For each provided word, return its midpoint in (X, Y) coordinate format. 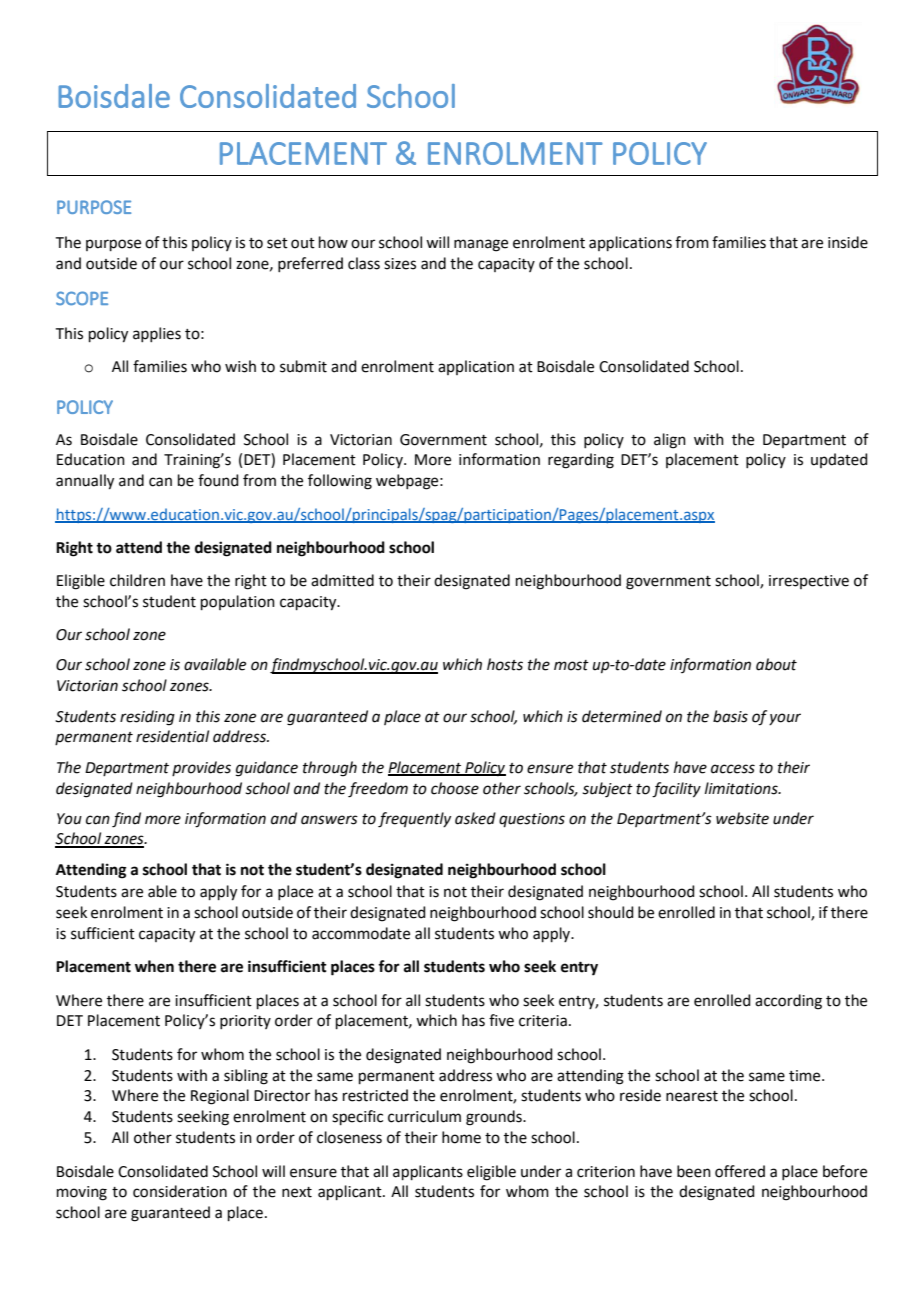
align (670, 441)
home (461, 1137)
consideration (180, 1191)
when (154, 966)
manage (481, 245)
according (788, 1002)
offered (740, 1171)
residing (147, 718)
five (501, 1020)
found (218, 480)
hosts (505, 664)
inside (848, 242)
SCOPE (82, 298)
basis (730, 716)
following (340, 482)
